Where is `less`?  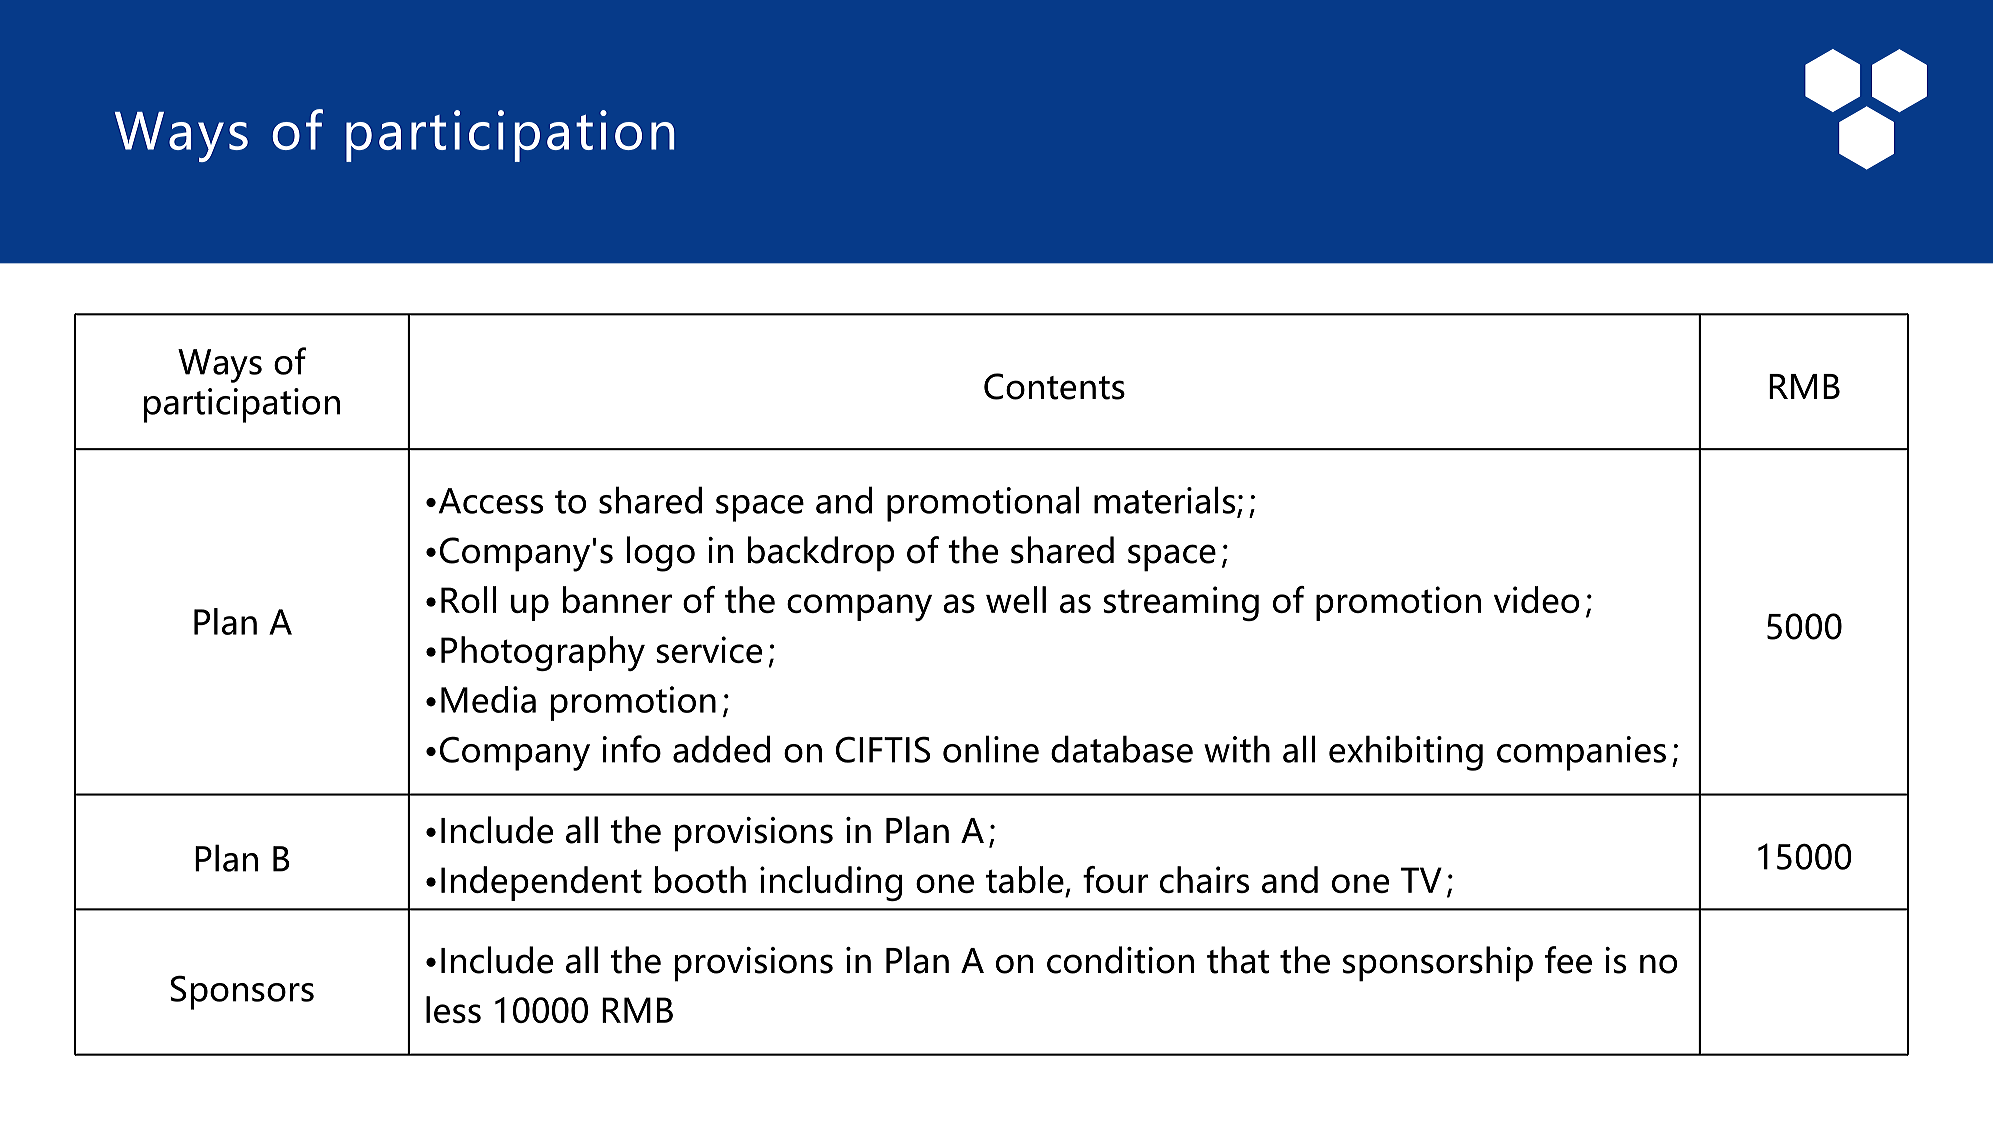
less is located at coordinates (453, 1009).
